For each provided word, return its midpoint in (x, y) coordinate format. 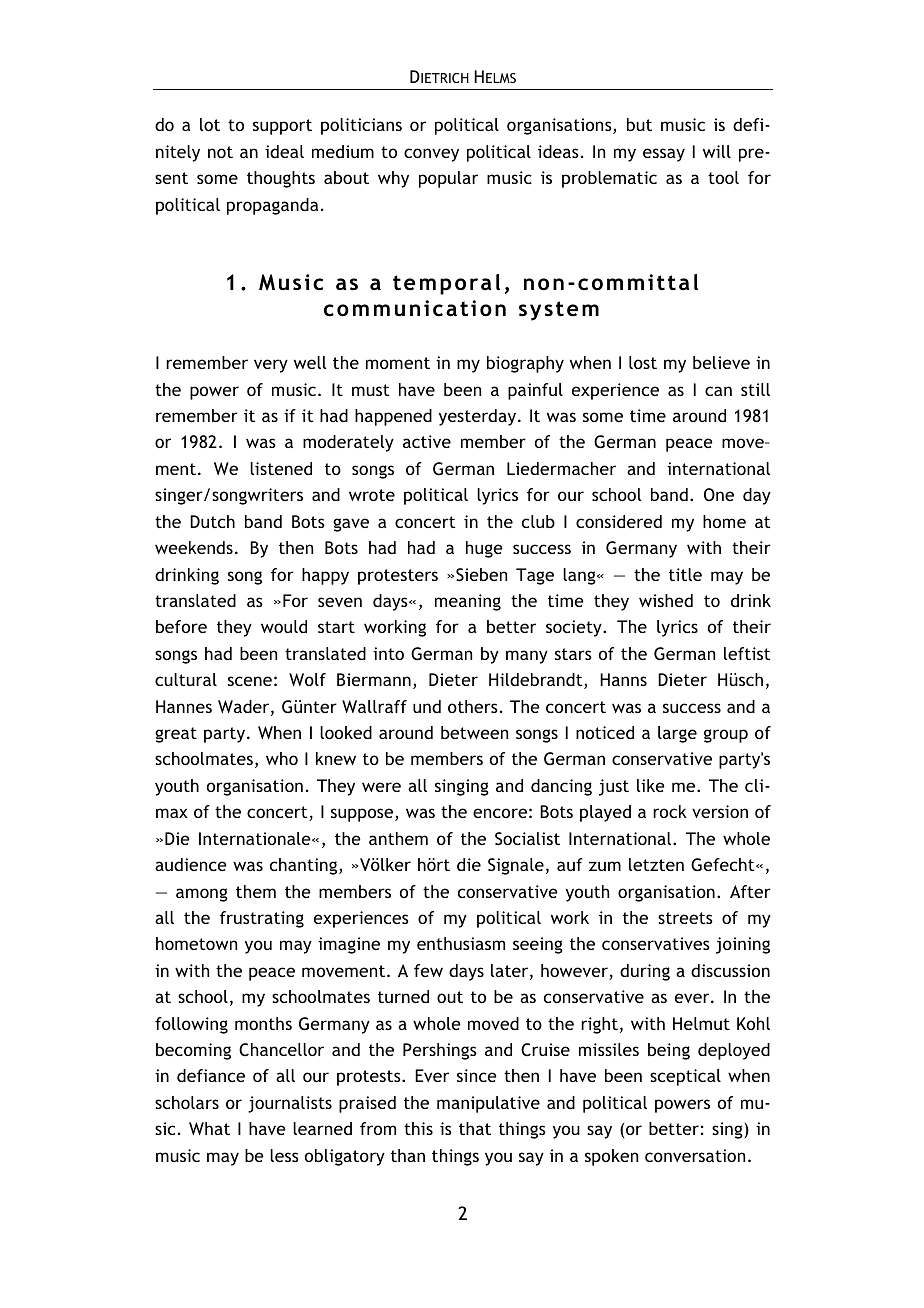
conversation (695, 1155)
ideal (284, 151)
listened (281, 468)
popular (448, 179)
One (719, 494)
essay (664, 155)
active (427, 441)
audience (191, 864)
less (284, 1155)
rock (670, 811)
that (475, 1128)
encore (500, 813)
